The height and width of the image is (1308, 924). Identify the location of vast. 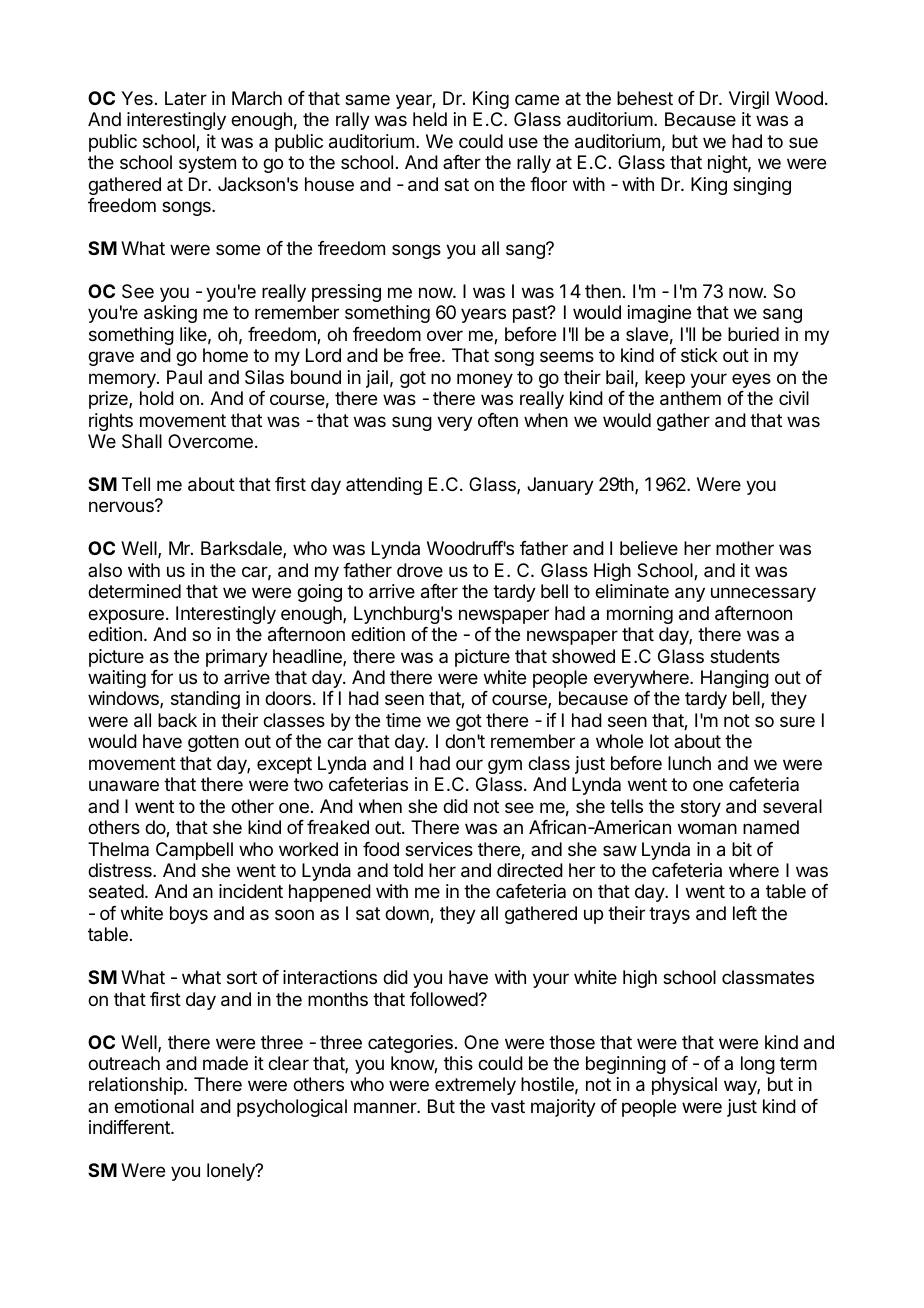
(508, 1106).
